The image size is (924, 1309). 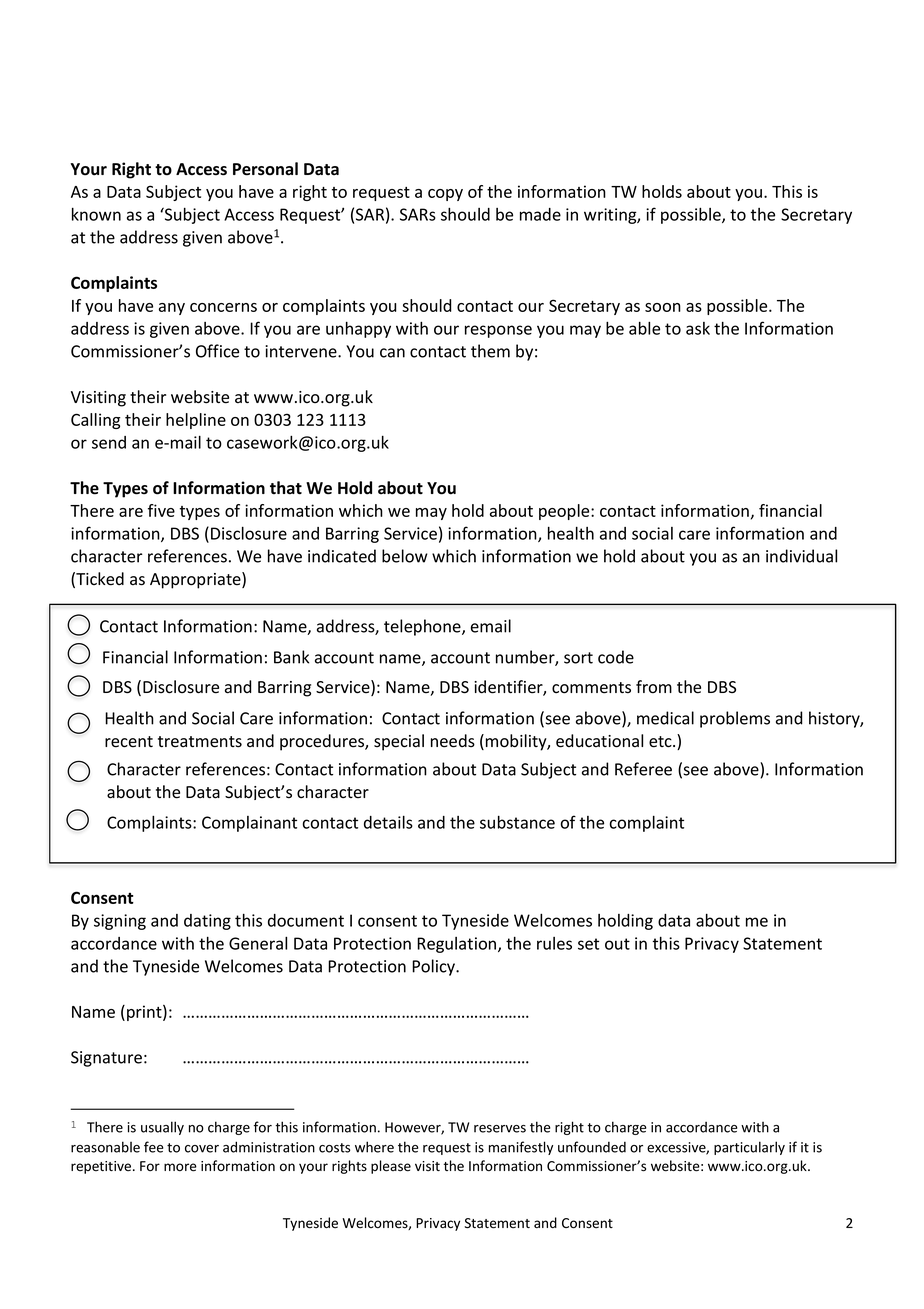 I want to click on telephone, so click(x=423, y=627).
